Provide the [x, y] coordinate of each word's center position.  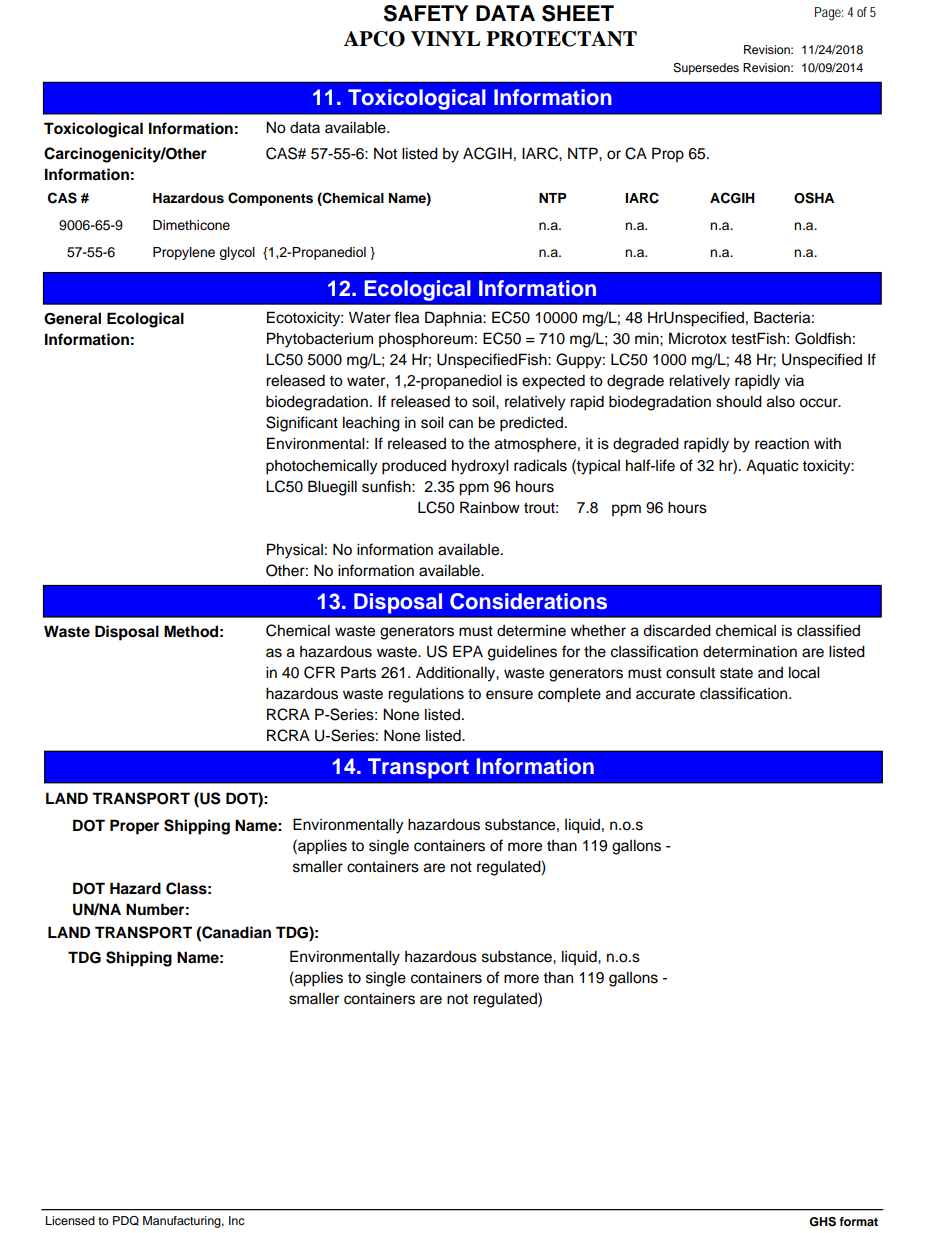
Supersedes [706, 69]
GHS [822, 1222]
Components [270, 199]
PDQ [126, 1221]
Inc [237, 1220]
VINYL [446, 39]
